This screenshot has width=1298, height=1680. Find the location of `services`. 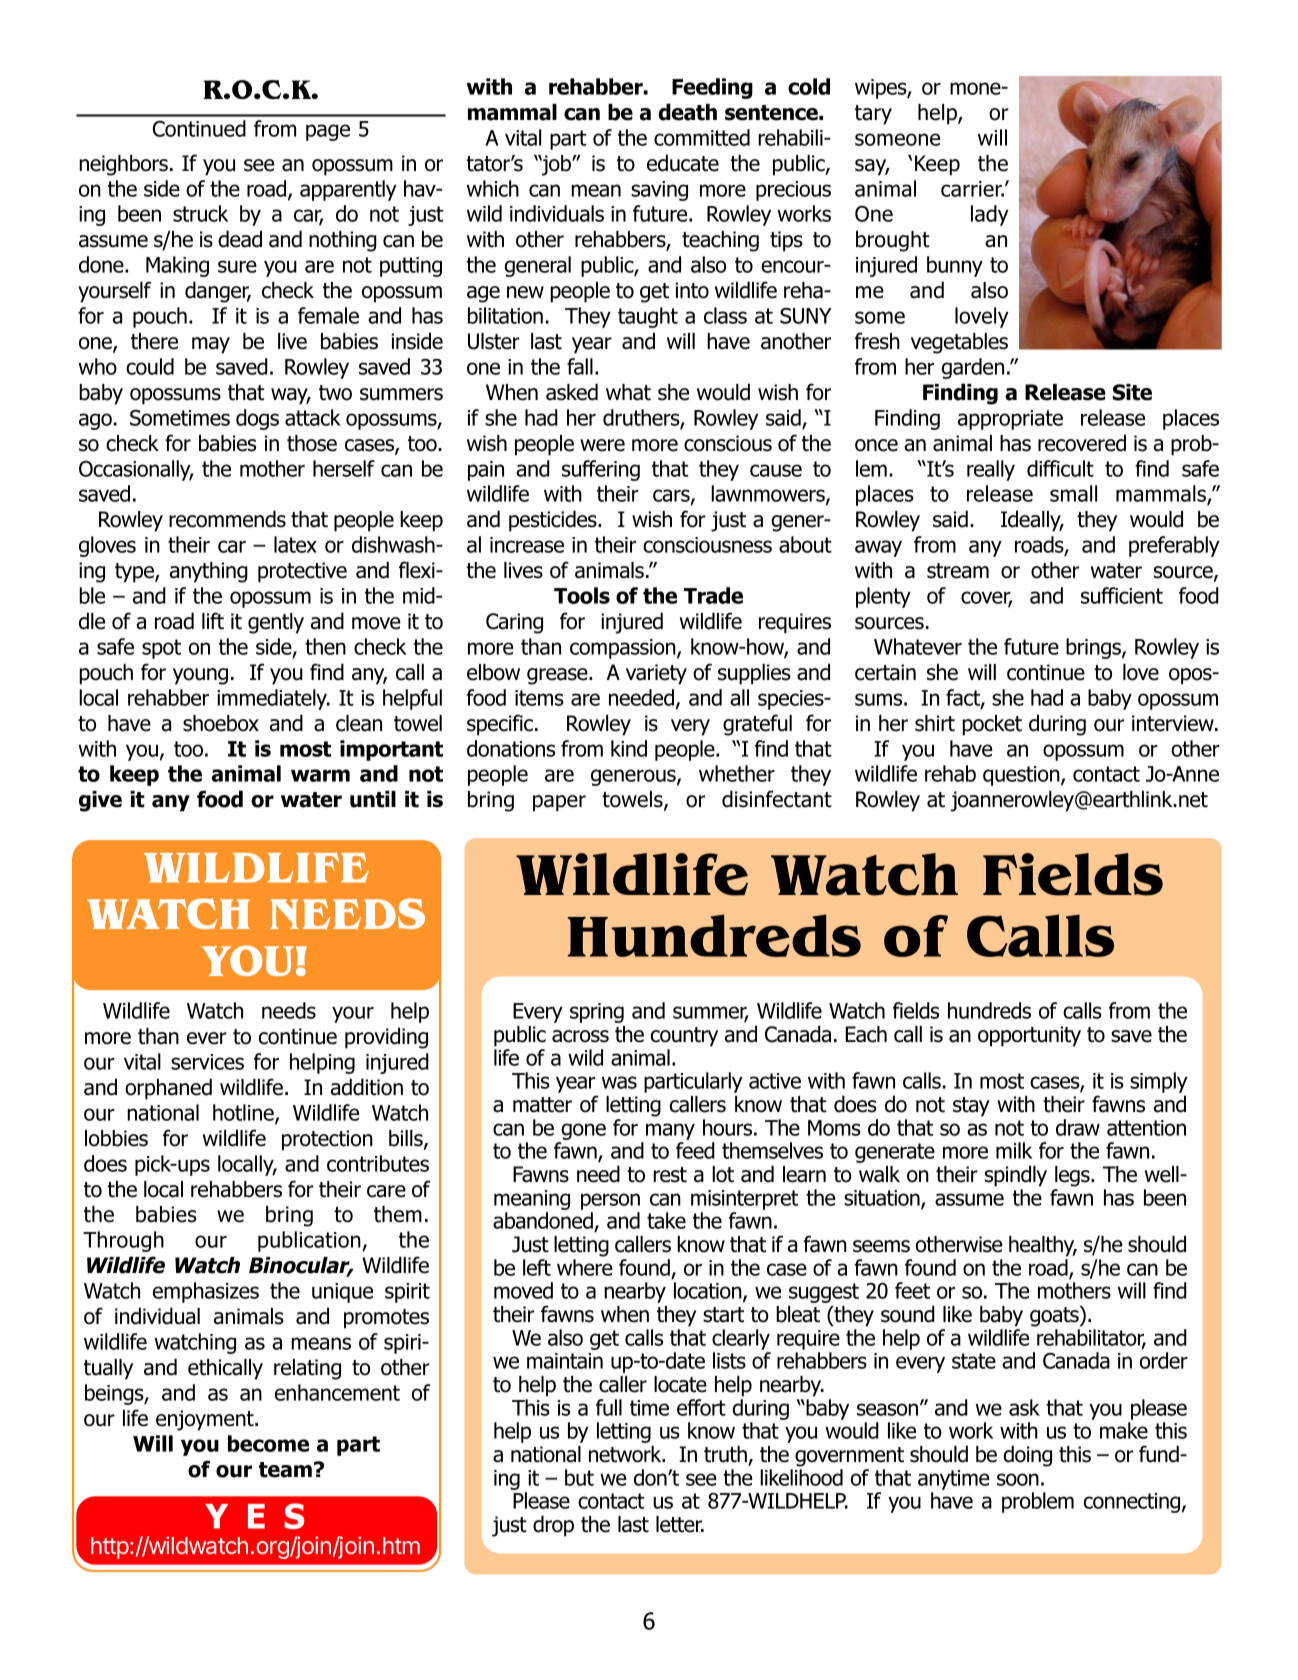

services is located at coordinates (207, 1062).
